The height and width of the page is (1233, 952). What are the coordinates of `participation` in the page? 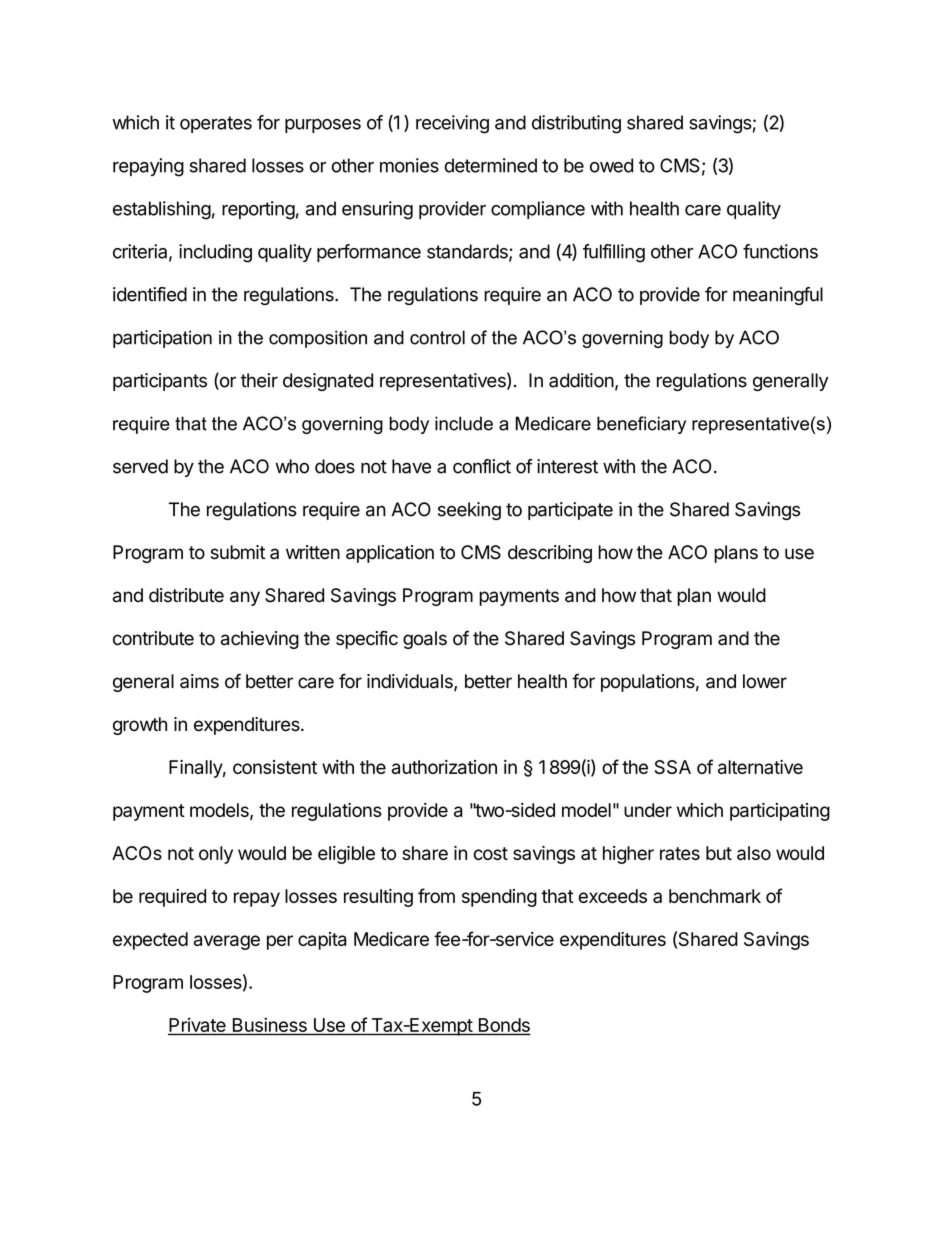 It's located at (162, 339).
